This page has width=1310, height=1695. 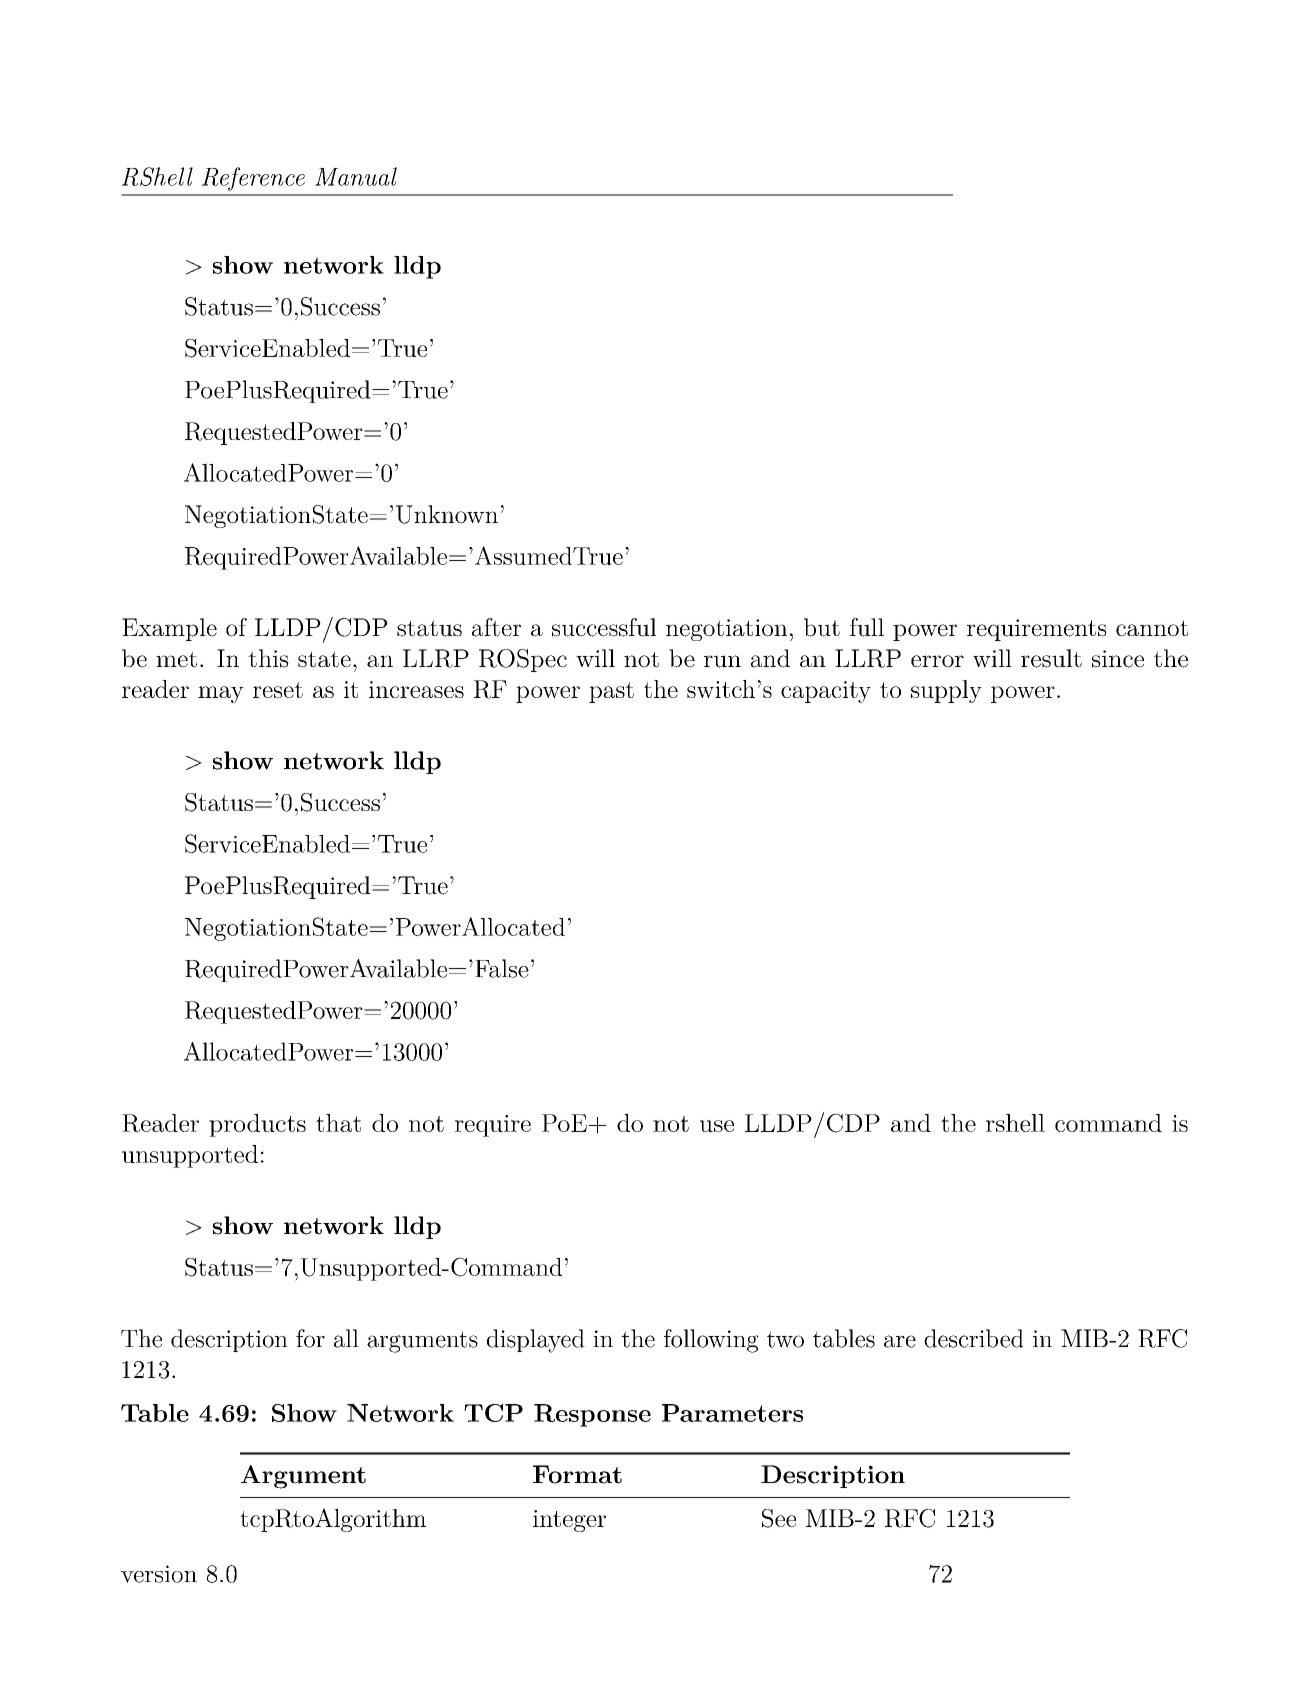 What do you see at coordinates (974, 1338) in the page?
I see `described` at bounding box center [974, 1338].
